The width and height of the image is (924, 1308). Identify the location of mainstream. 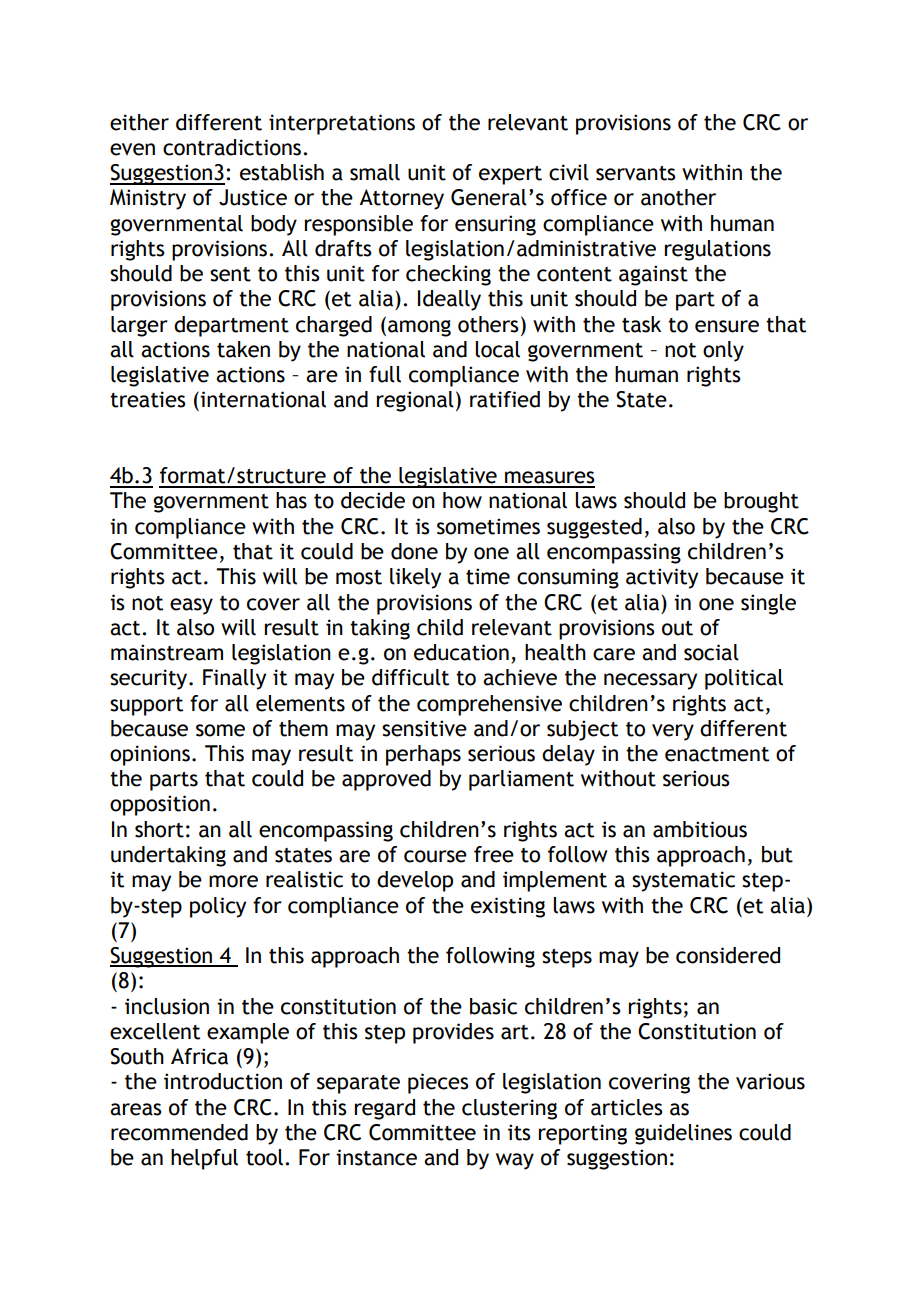
(167, 652).
